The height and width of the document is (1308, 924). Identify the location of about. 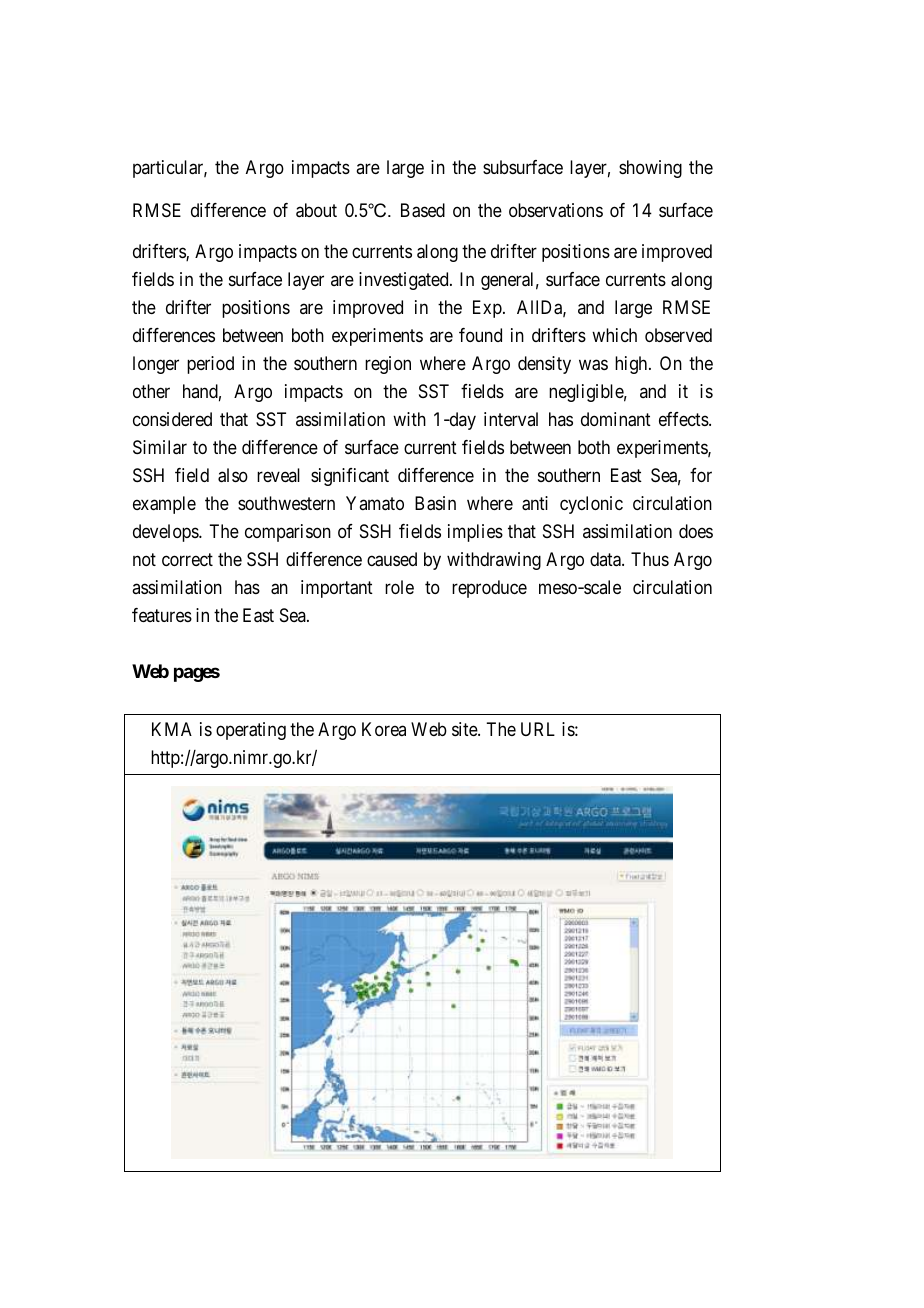
(316, 210).
